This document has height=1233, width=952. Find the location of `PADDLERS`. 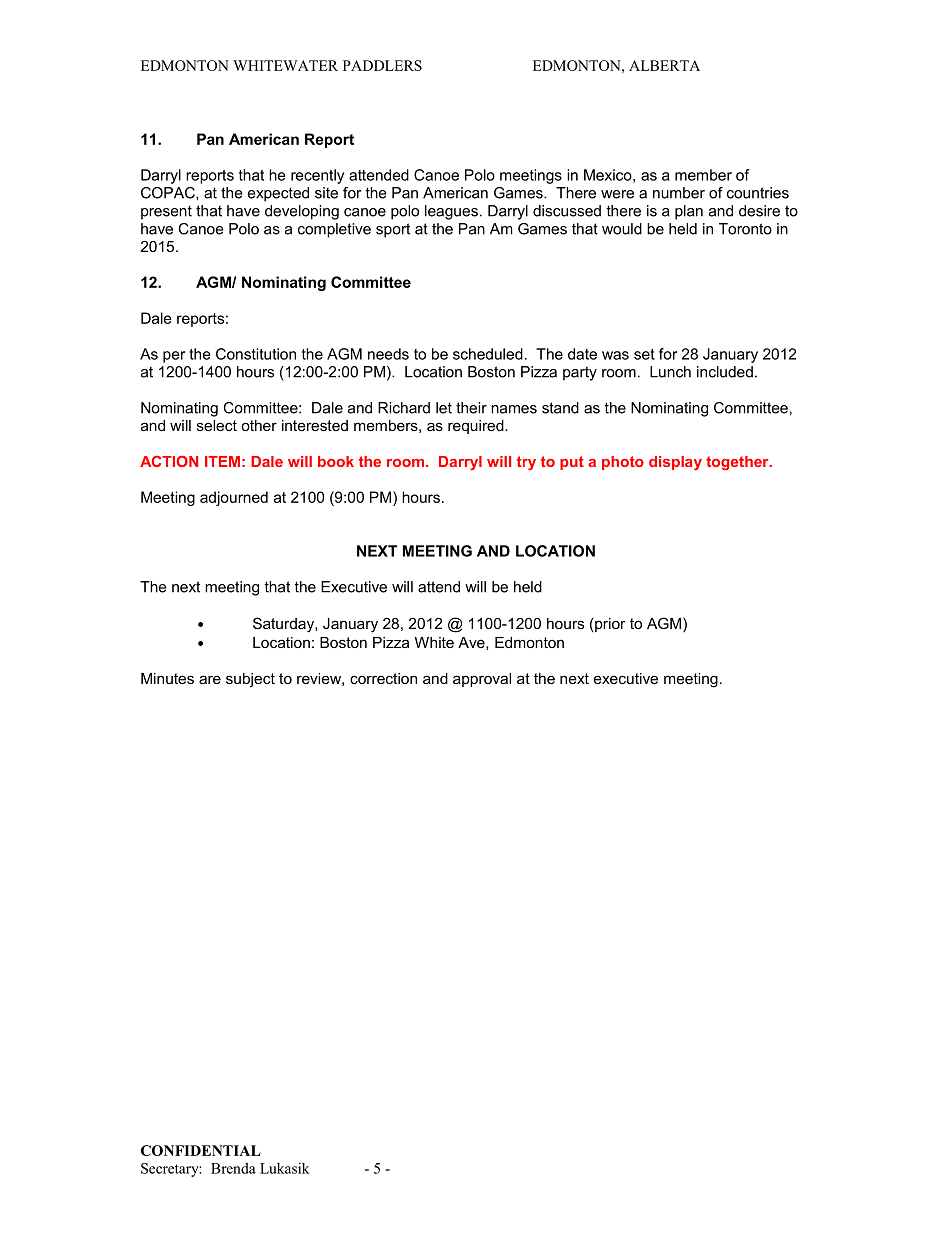

PADDLERS is located at coordinates (382, 65).
